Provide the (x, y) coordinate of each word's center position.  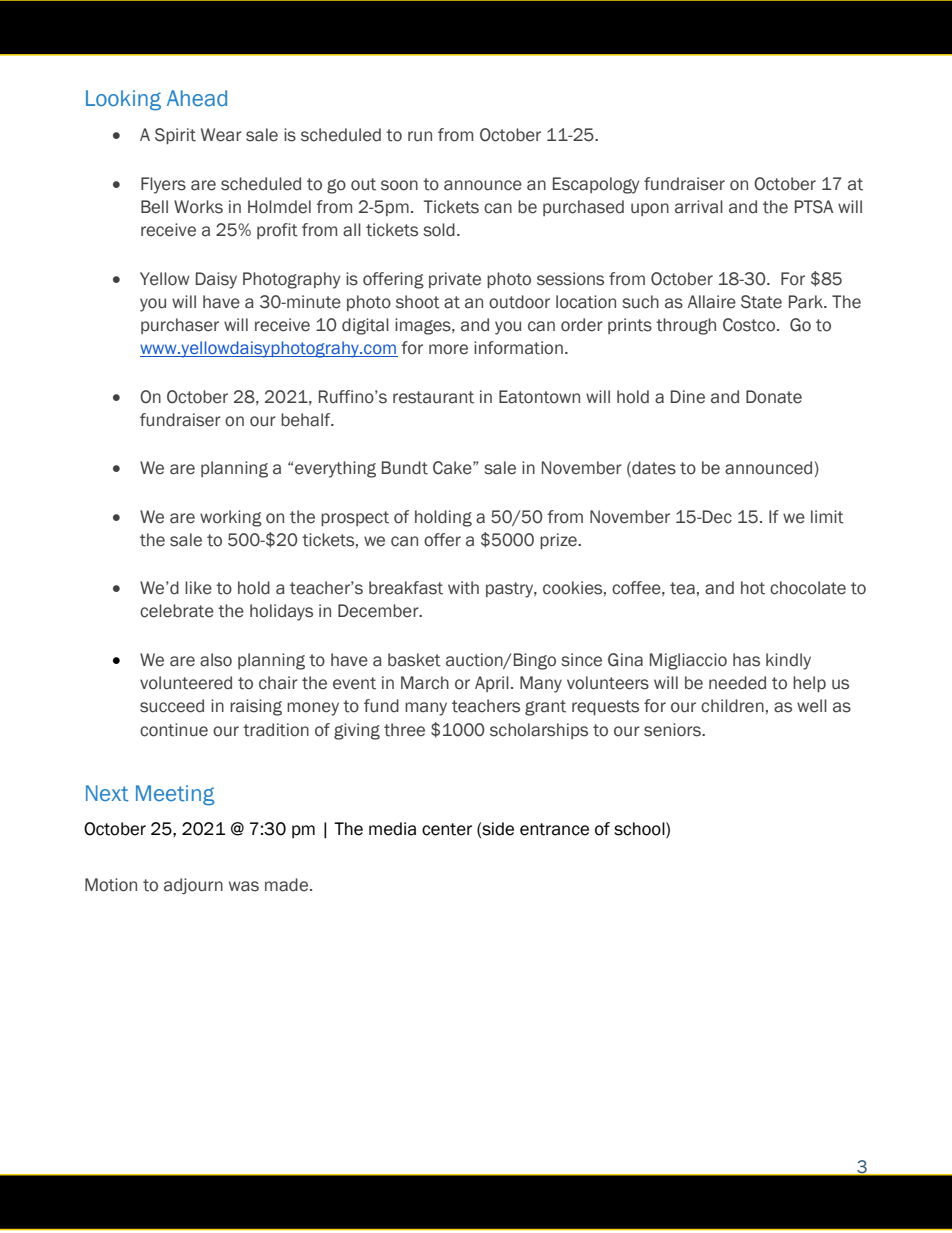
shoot (418, 302)
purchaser (180, 326)
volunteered (186, 683)
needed (737, 683)
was (244, 886)
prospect (355, 518)
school (640, 829)
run (420, 136)
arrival (699, 207)
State (761, 302)
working (231, 518)
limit (827, 517)
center (447, 829)
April (492, 684)
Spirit (175, 136)
